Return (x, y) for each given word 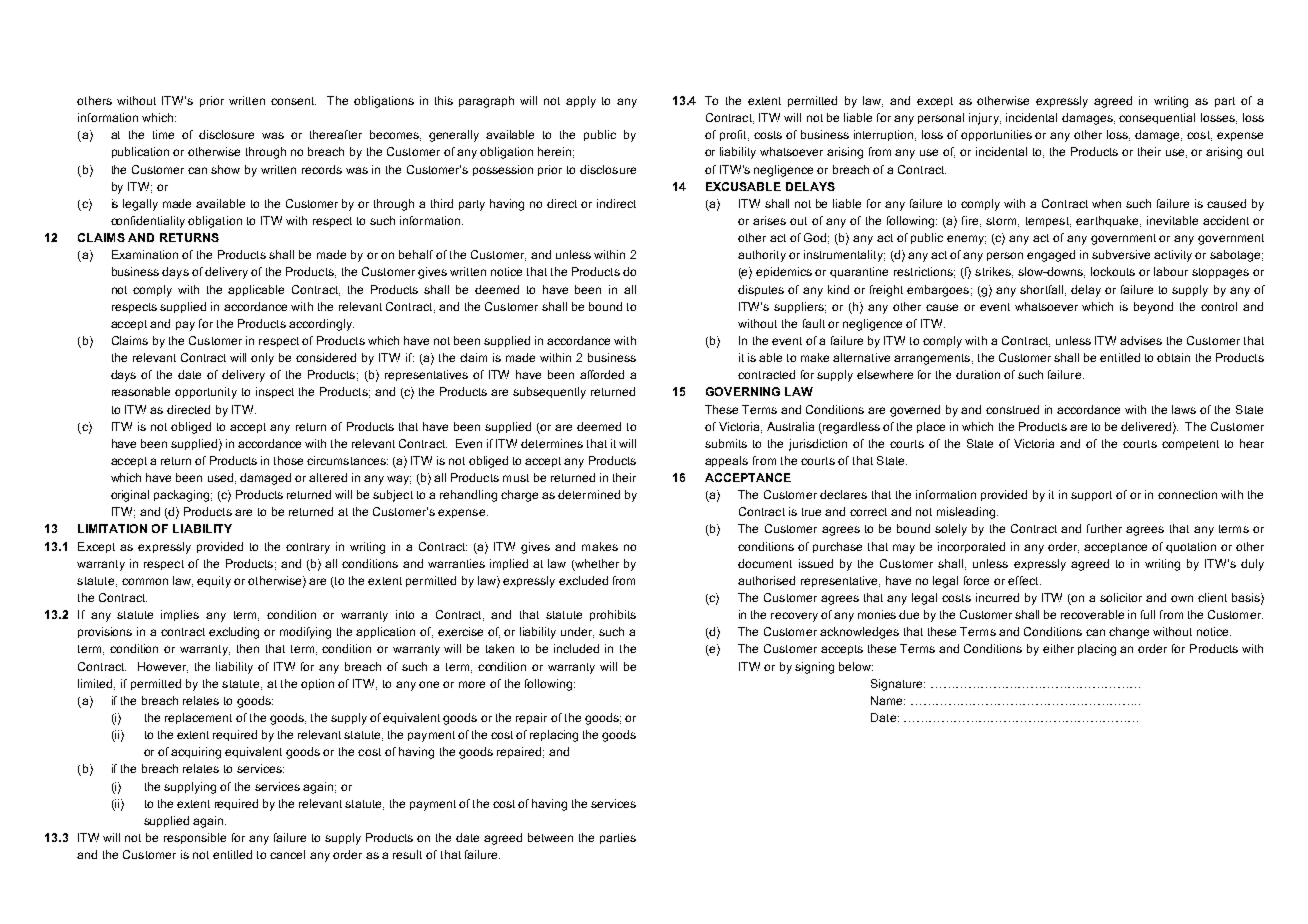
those (288, 460)
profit (734, 135)
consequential (1157, 118)
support (1091, 496)
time (163, 134)
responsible (195, 838)
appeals (726, 461)
